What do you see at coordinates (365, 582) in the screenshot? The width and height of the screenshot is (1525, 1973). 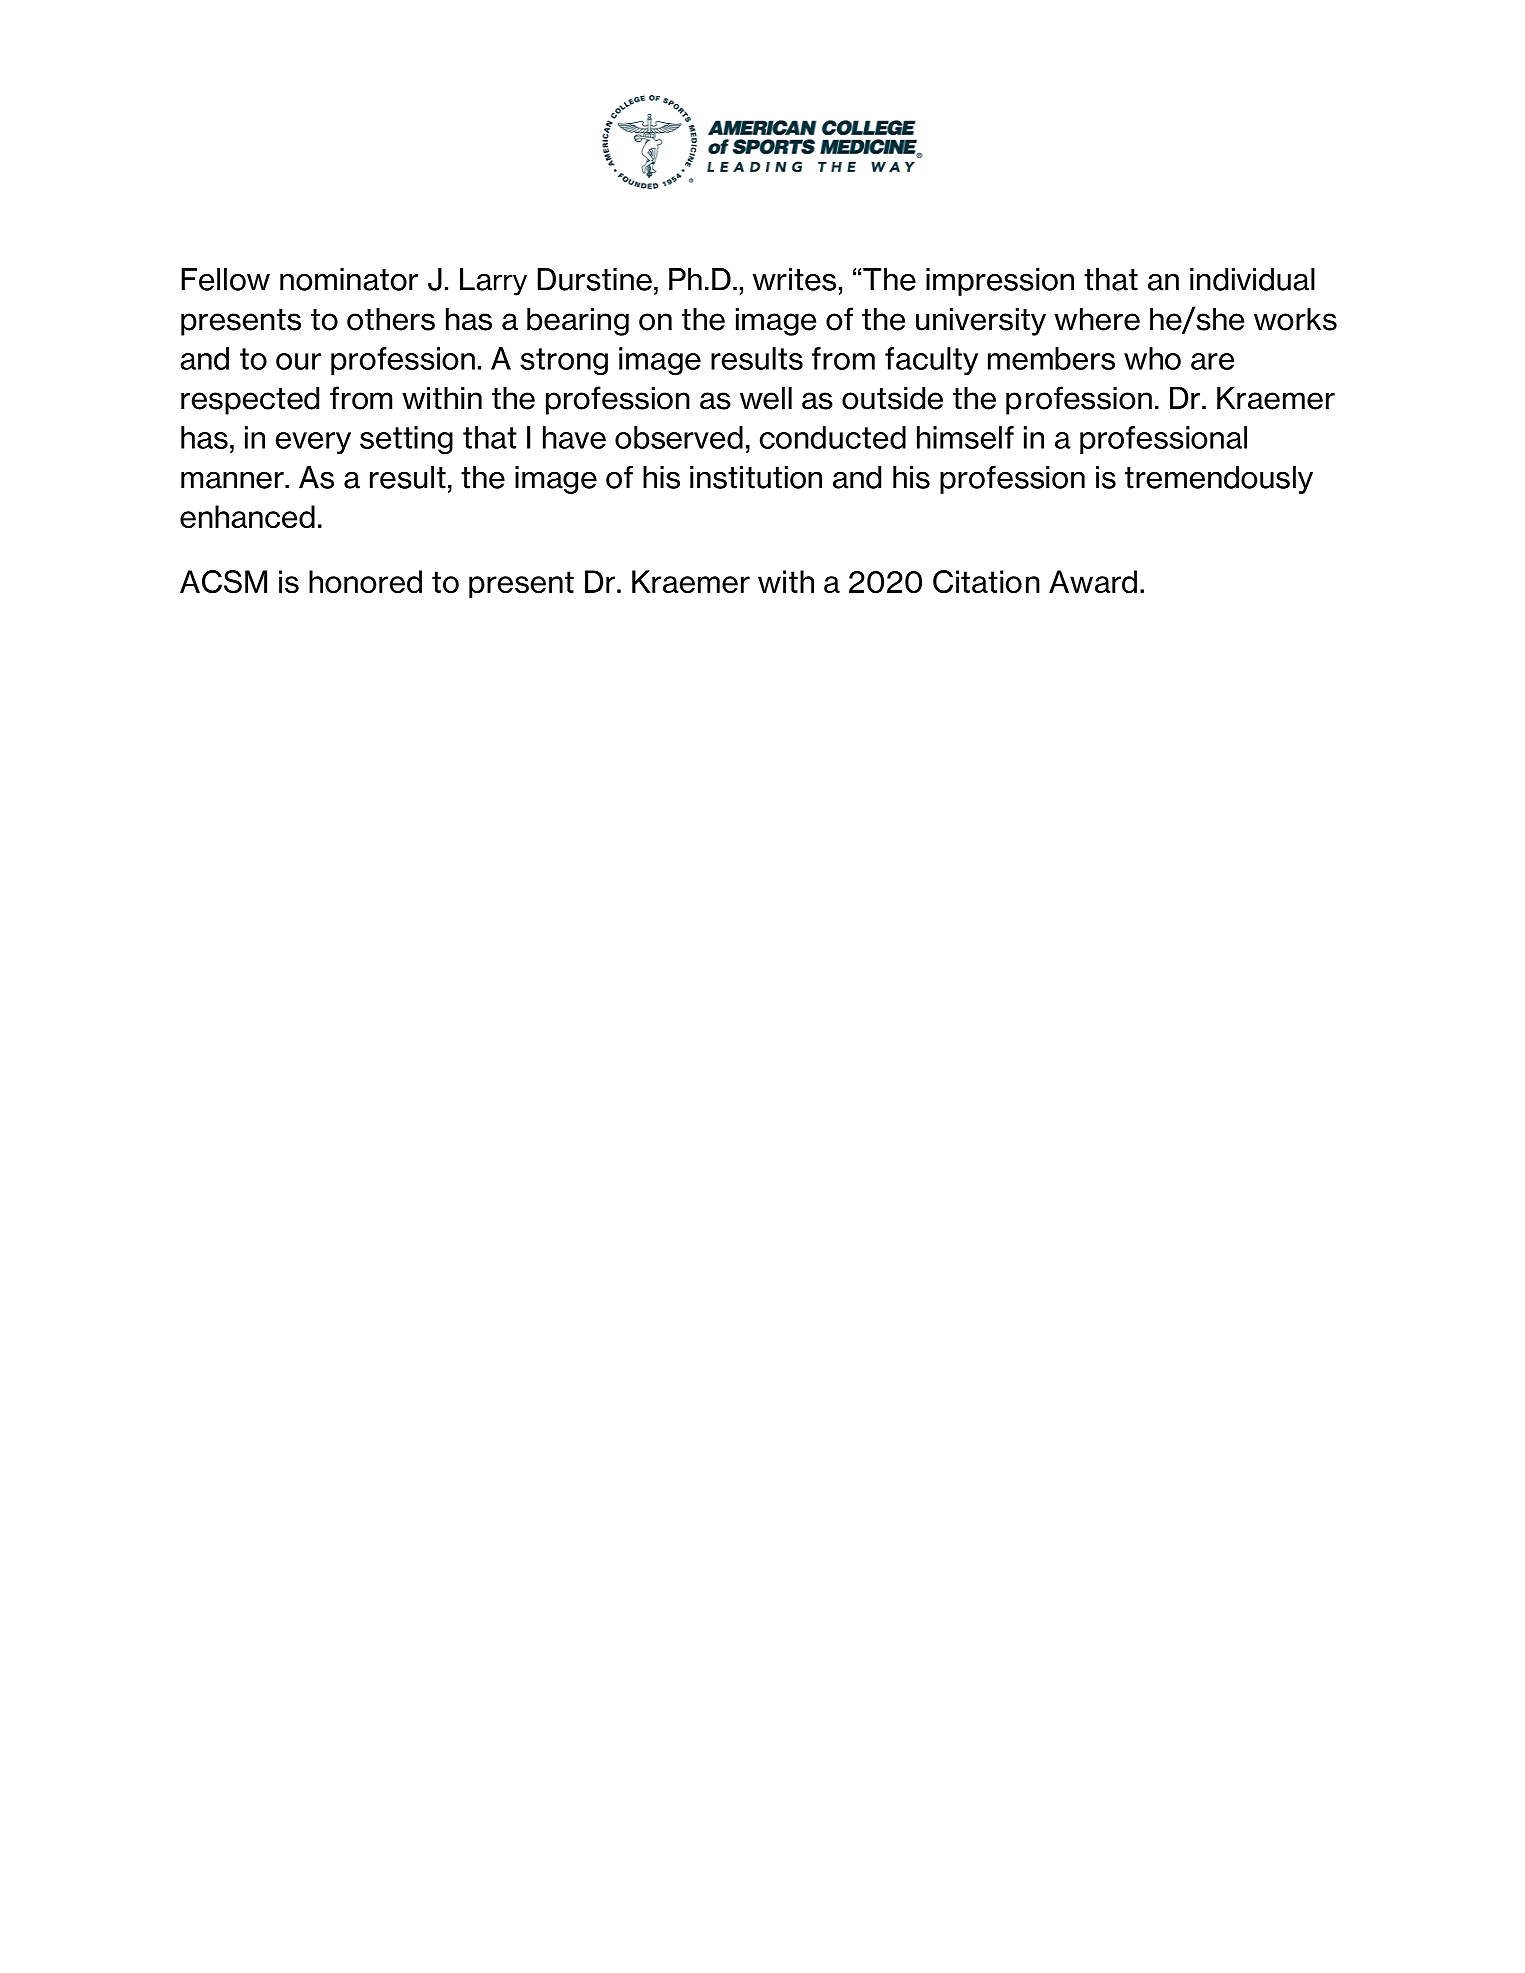 I see `honored` at bounding box center [365, 582].
